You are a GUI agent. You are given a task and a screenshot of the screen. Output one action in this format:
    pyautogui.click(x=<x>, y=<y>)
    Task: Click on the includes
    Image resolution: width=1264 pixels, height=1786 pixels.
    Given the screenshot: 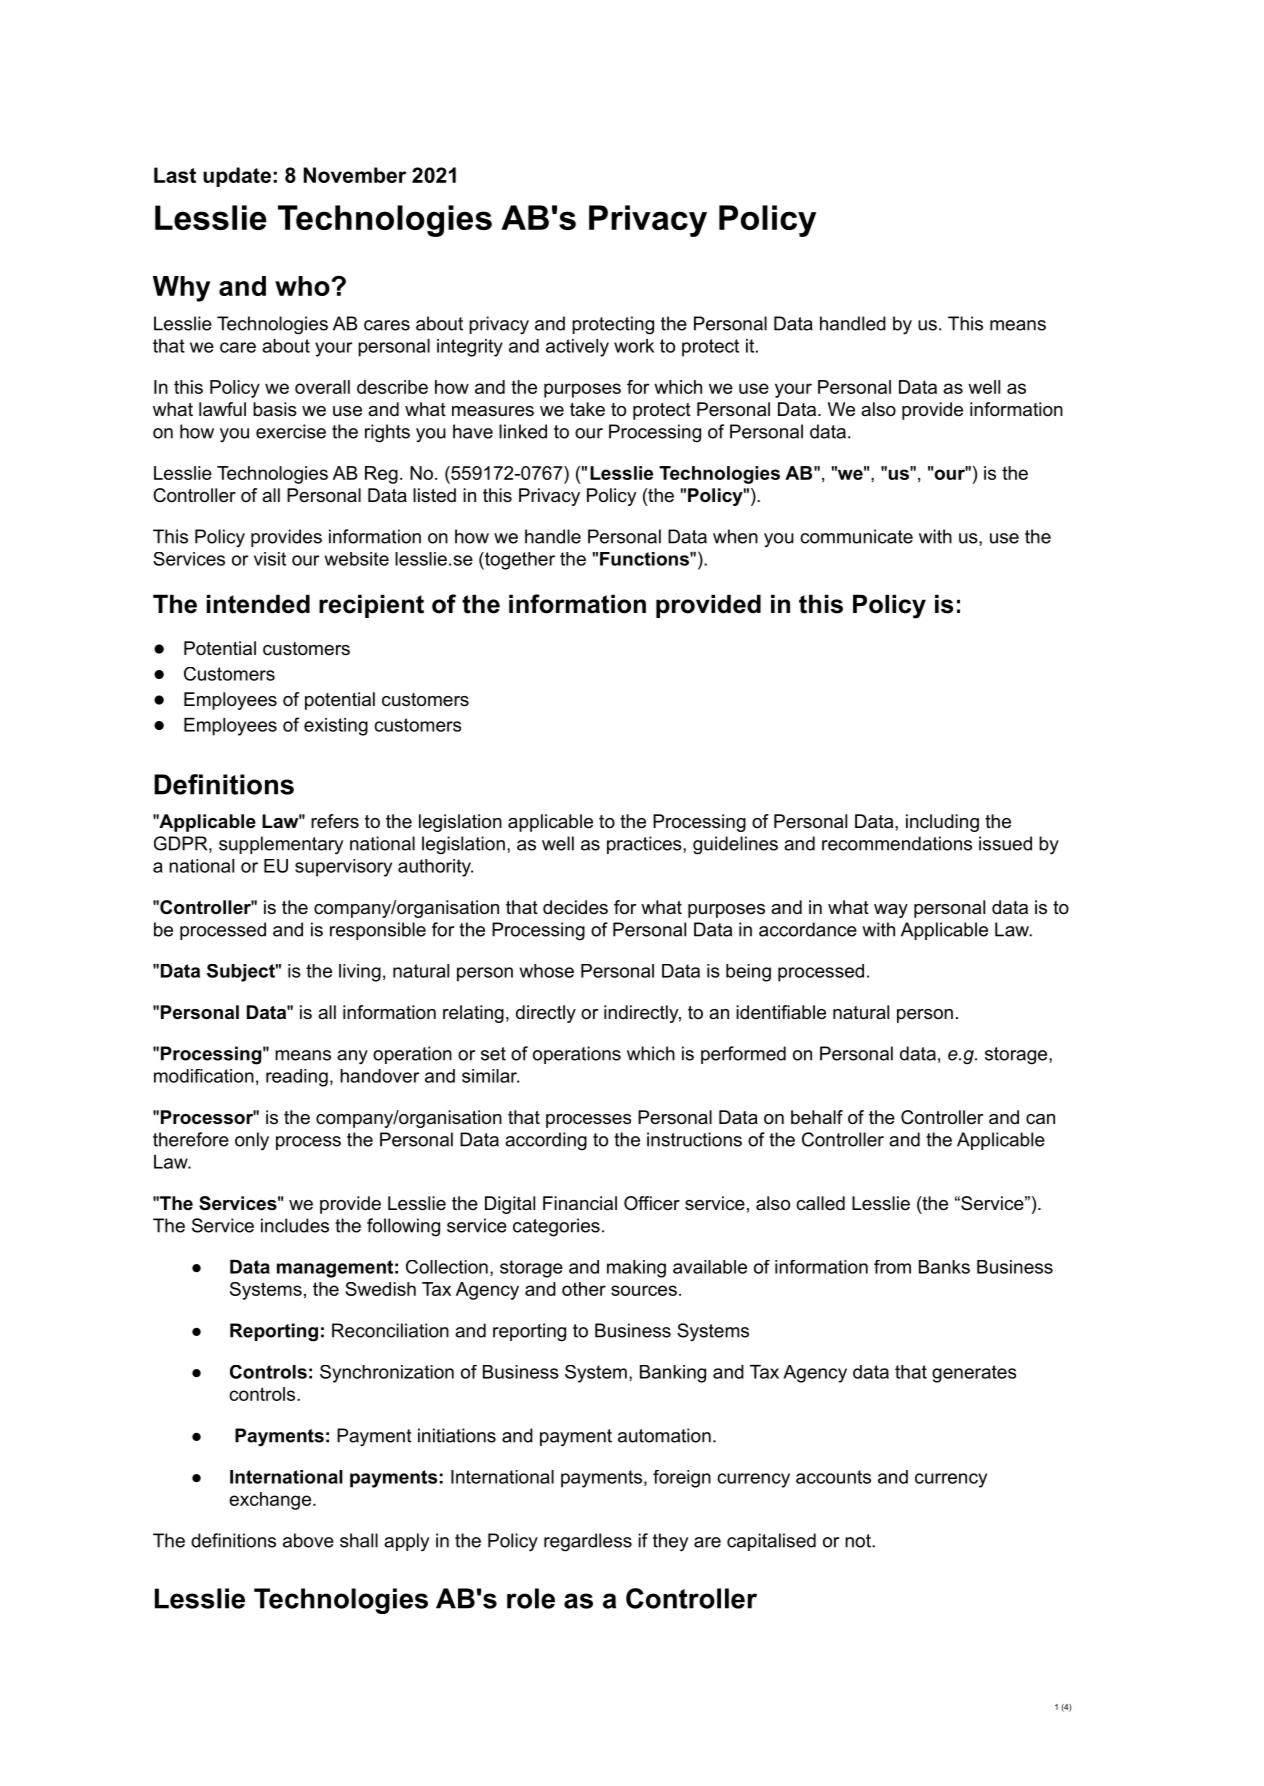 What is the action you would take?
    pyautogui.click(x=295, y=1225)
